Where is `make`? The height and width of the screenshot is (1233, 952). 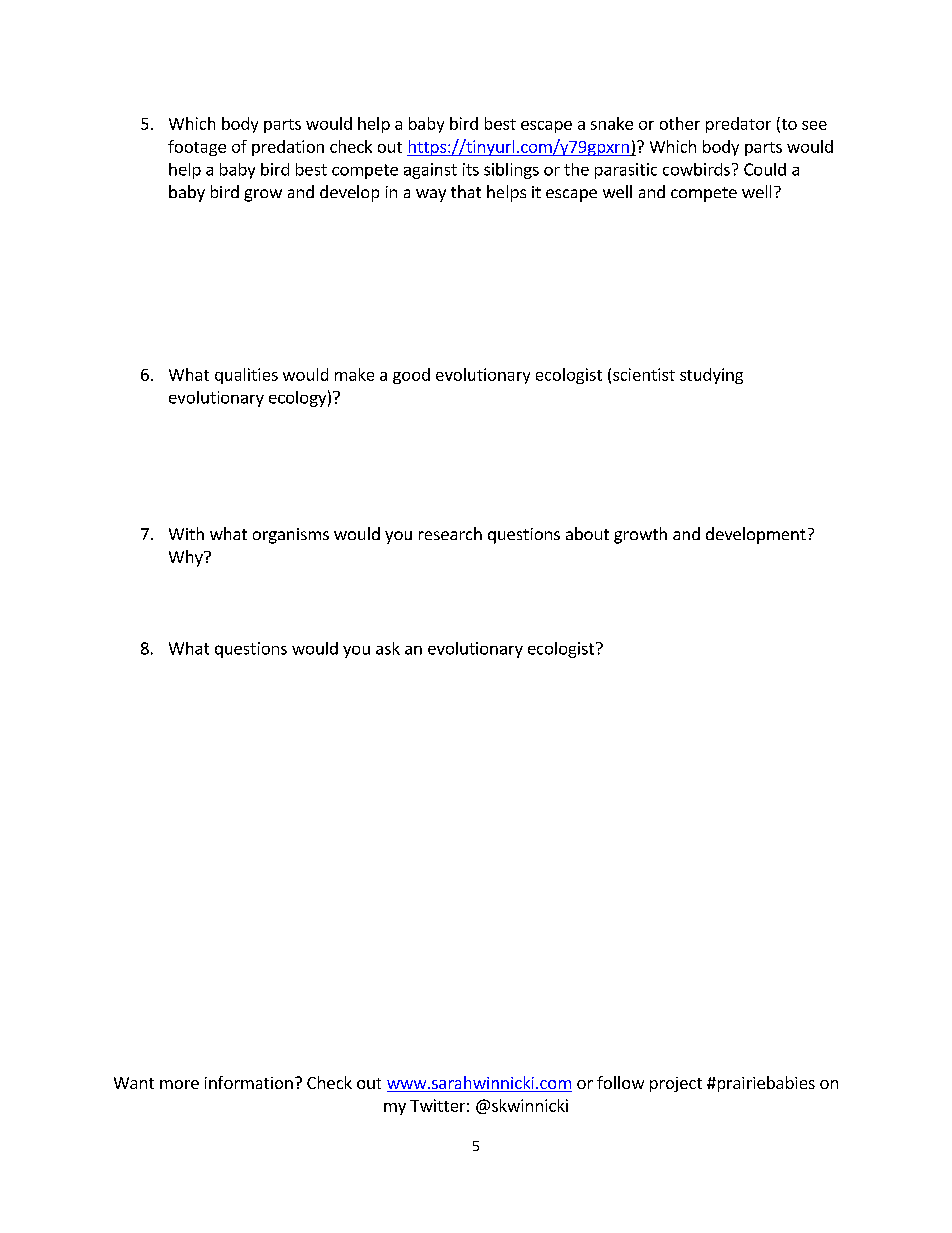 make is located at coordinates (354, 374).
